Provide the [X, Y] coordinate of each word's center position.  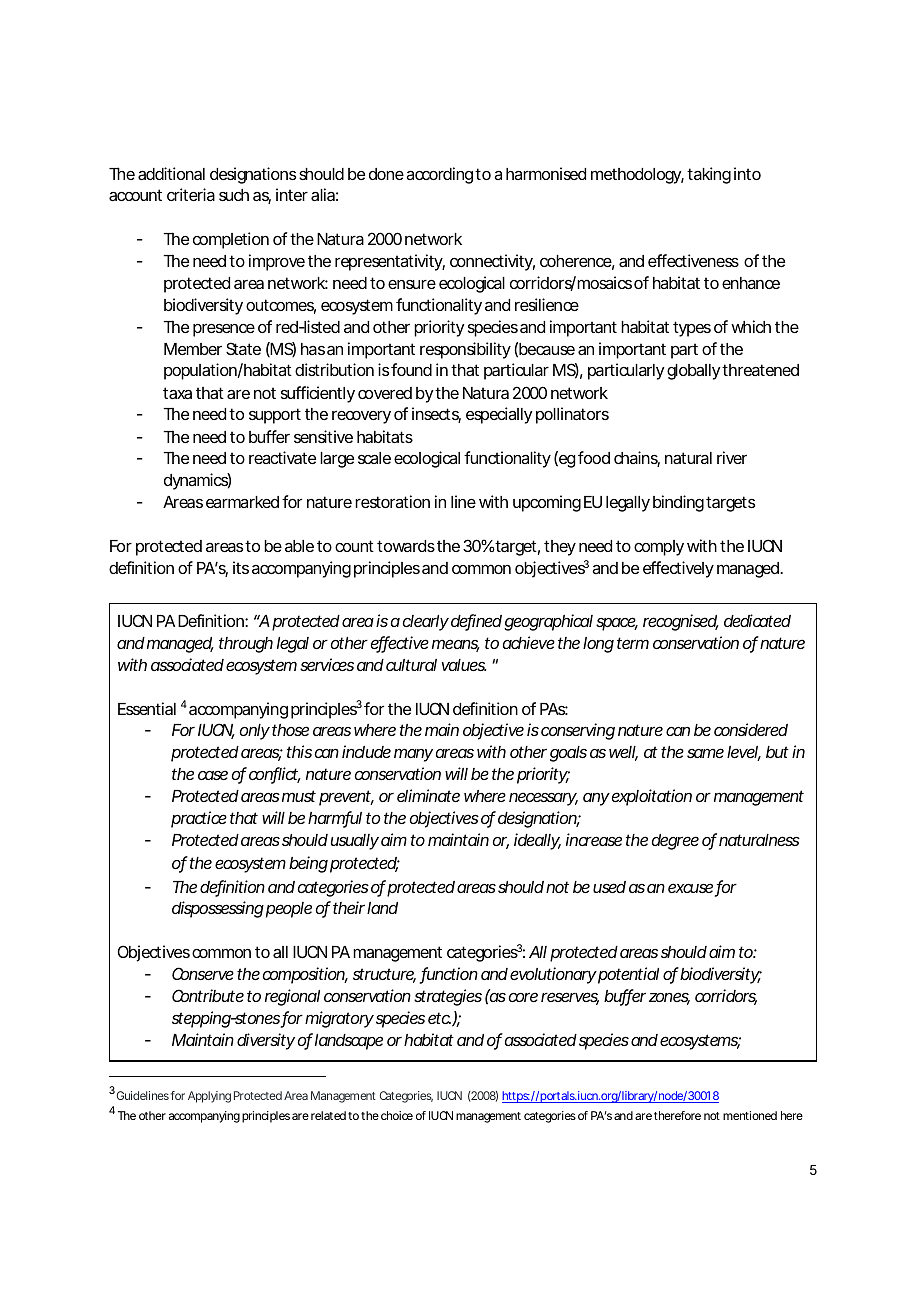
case [215, 775]
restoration [392, 501]
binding [680, 503]
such [234, 195]
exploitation [651, 797]
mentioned [750, 1115]
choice [397, 1115]
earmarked [242, 502]
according [441, 175]
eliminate [428, 795]
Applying [209, 1097]
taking [709, 175]
